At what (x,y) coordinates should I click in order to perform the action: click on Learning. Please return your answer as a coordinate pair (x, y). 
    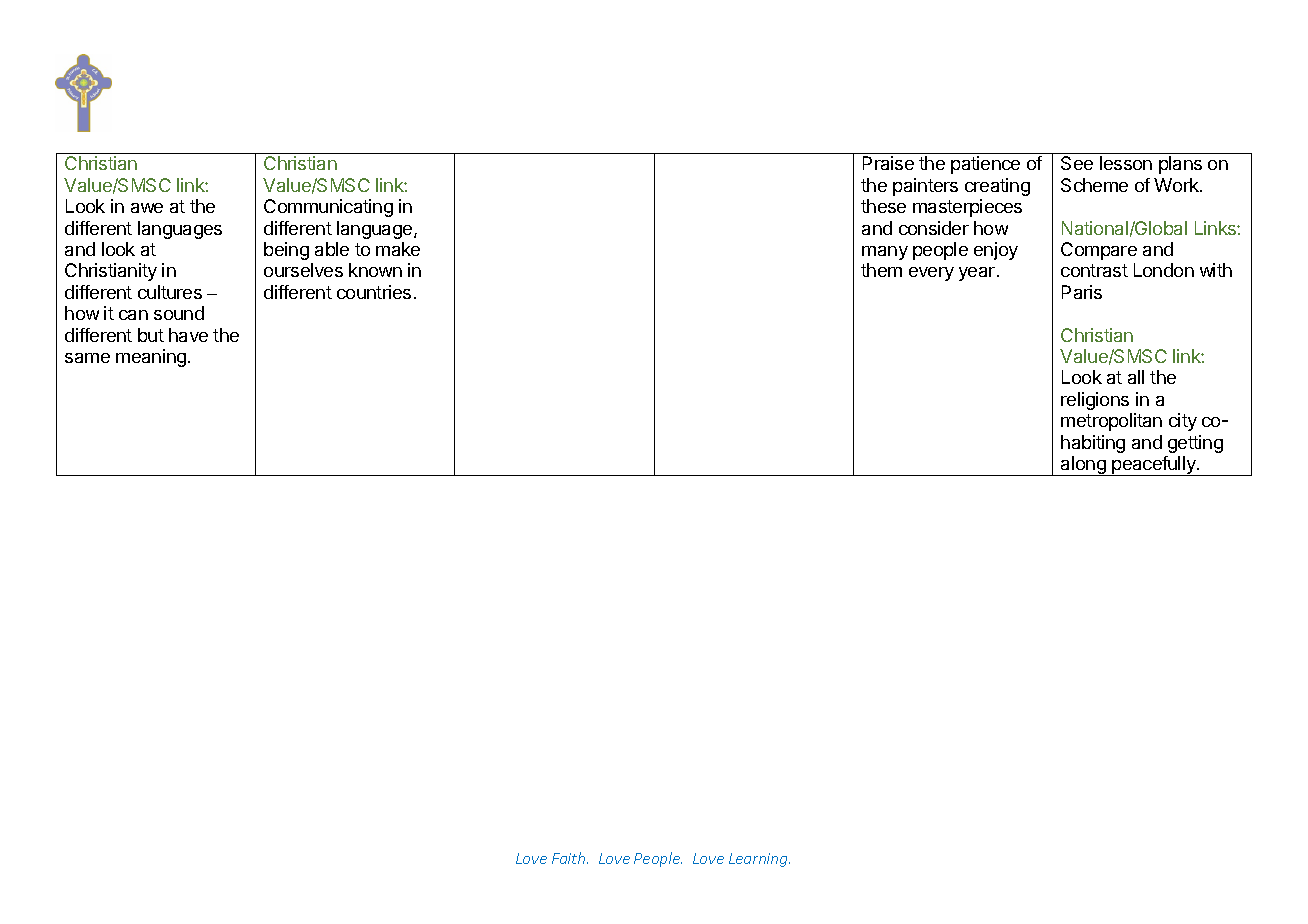
    Looking at the image, I should click on (759, 860).
